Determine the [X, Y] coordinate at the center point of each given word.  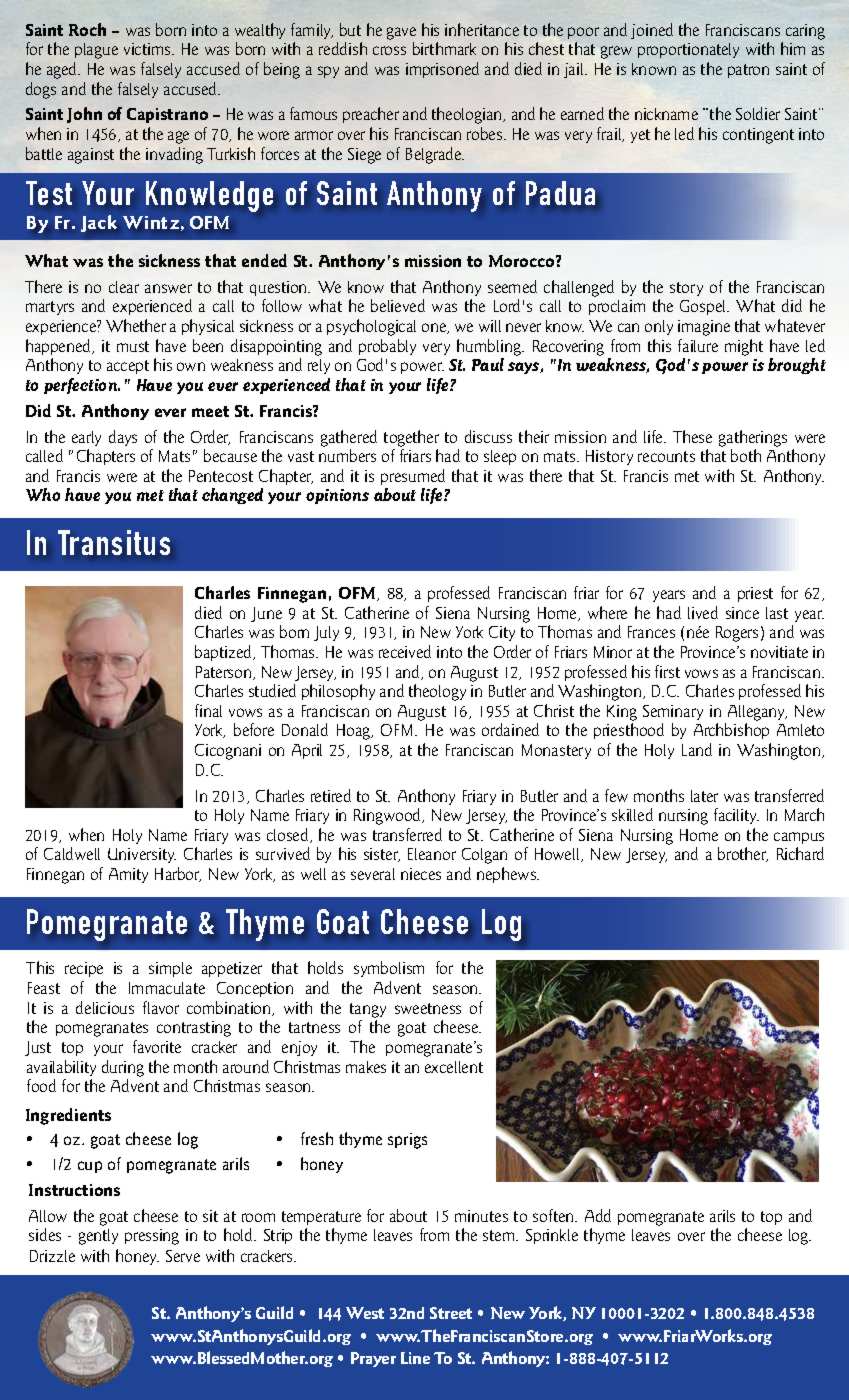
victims [148, 49]
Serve [183, 1256]
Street [451, 1313]
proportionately [688, 50]
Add [598, 1215]
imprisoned [442, 70]
